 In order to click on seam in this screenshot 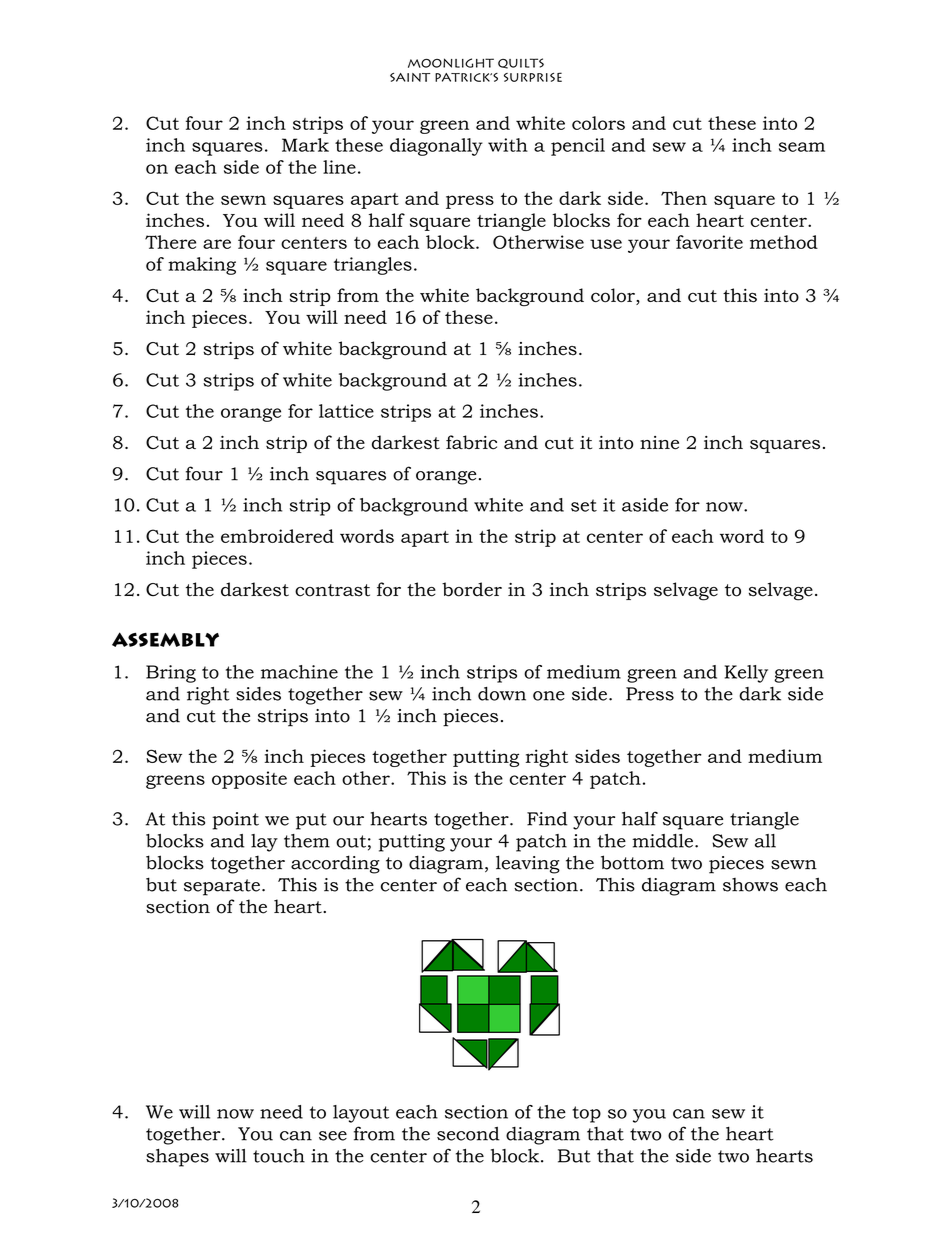, I will do `click(802, 147)`.
